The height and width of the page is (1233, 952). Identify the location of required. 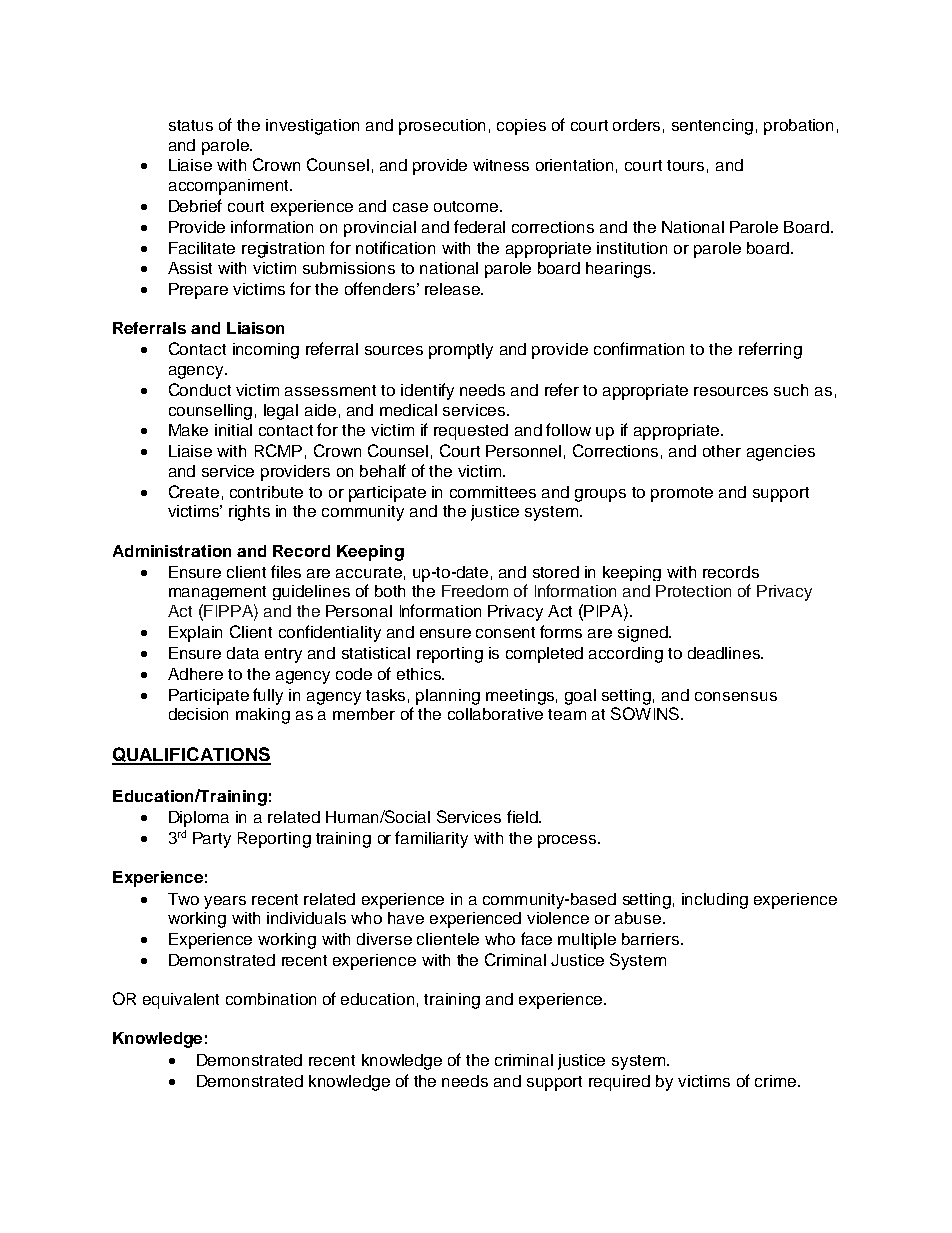
(619, 1083).
